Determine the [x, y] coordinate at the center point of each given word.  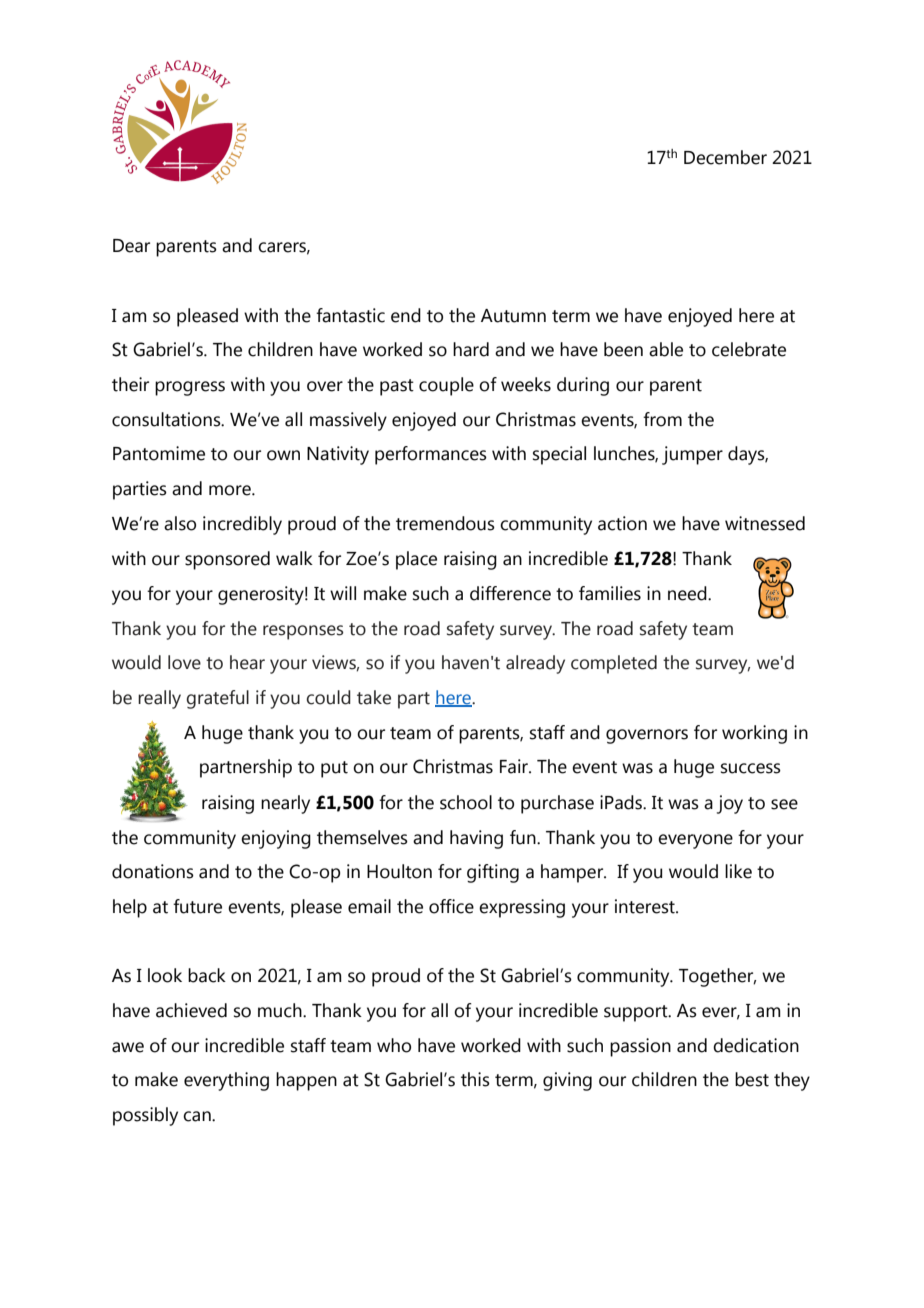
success [751, 768]
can [198, 1116]
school [466, 802]
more [231, 490]
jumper [692, 455]
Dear [131, 246]
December [725, 157]
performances [431, 455]
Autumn [513, 316]
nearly [285, 804]
